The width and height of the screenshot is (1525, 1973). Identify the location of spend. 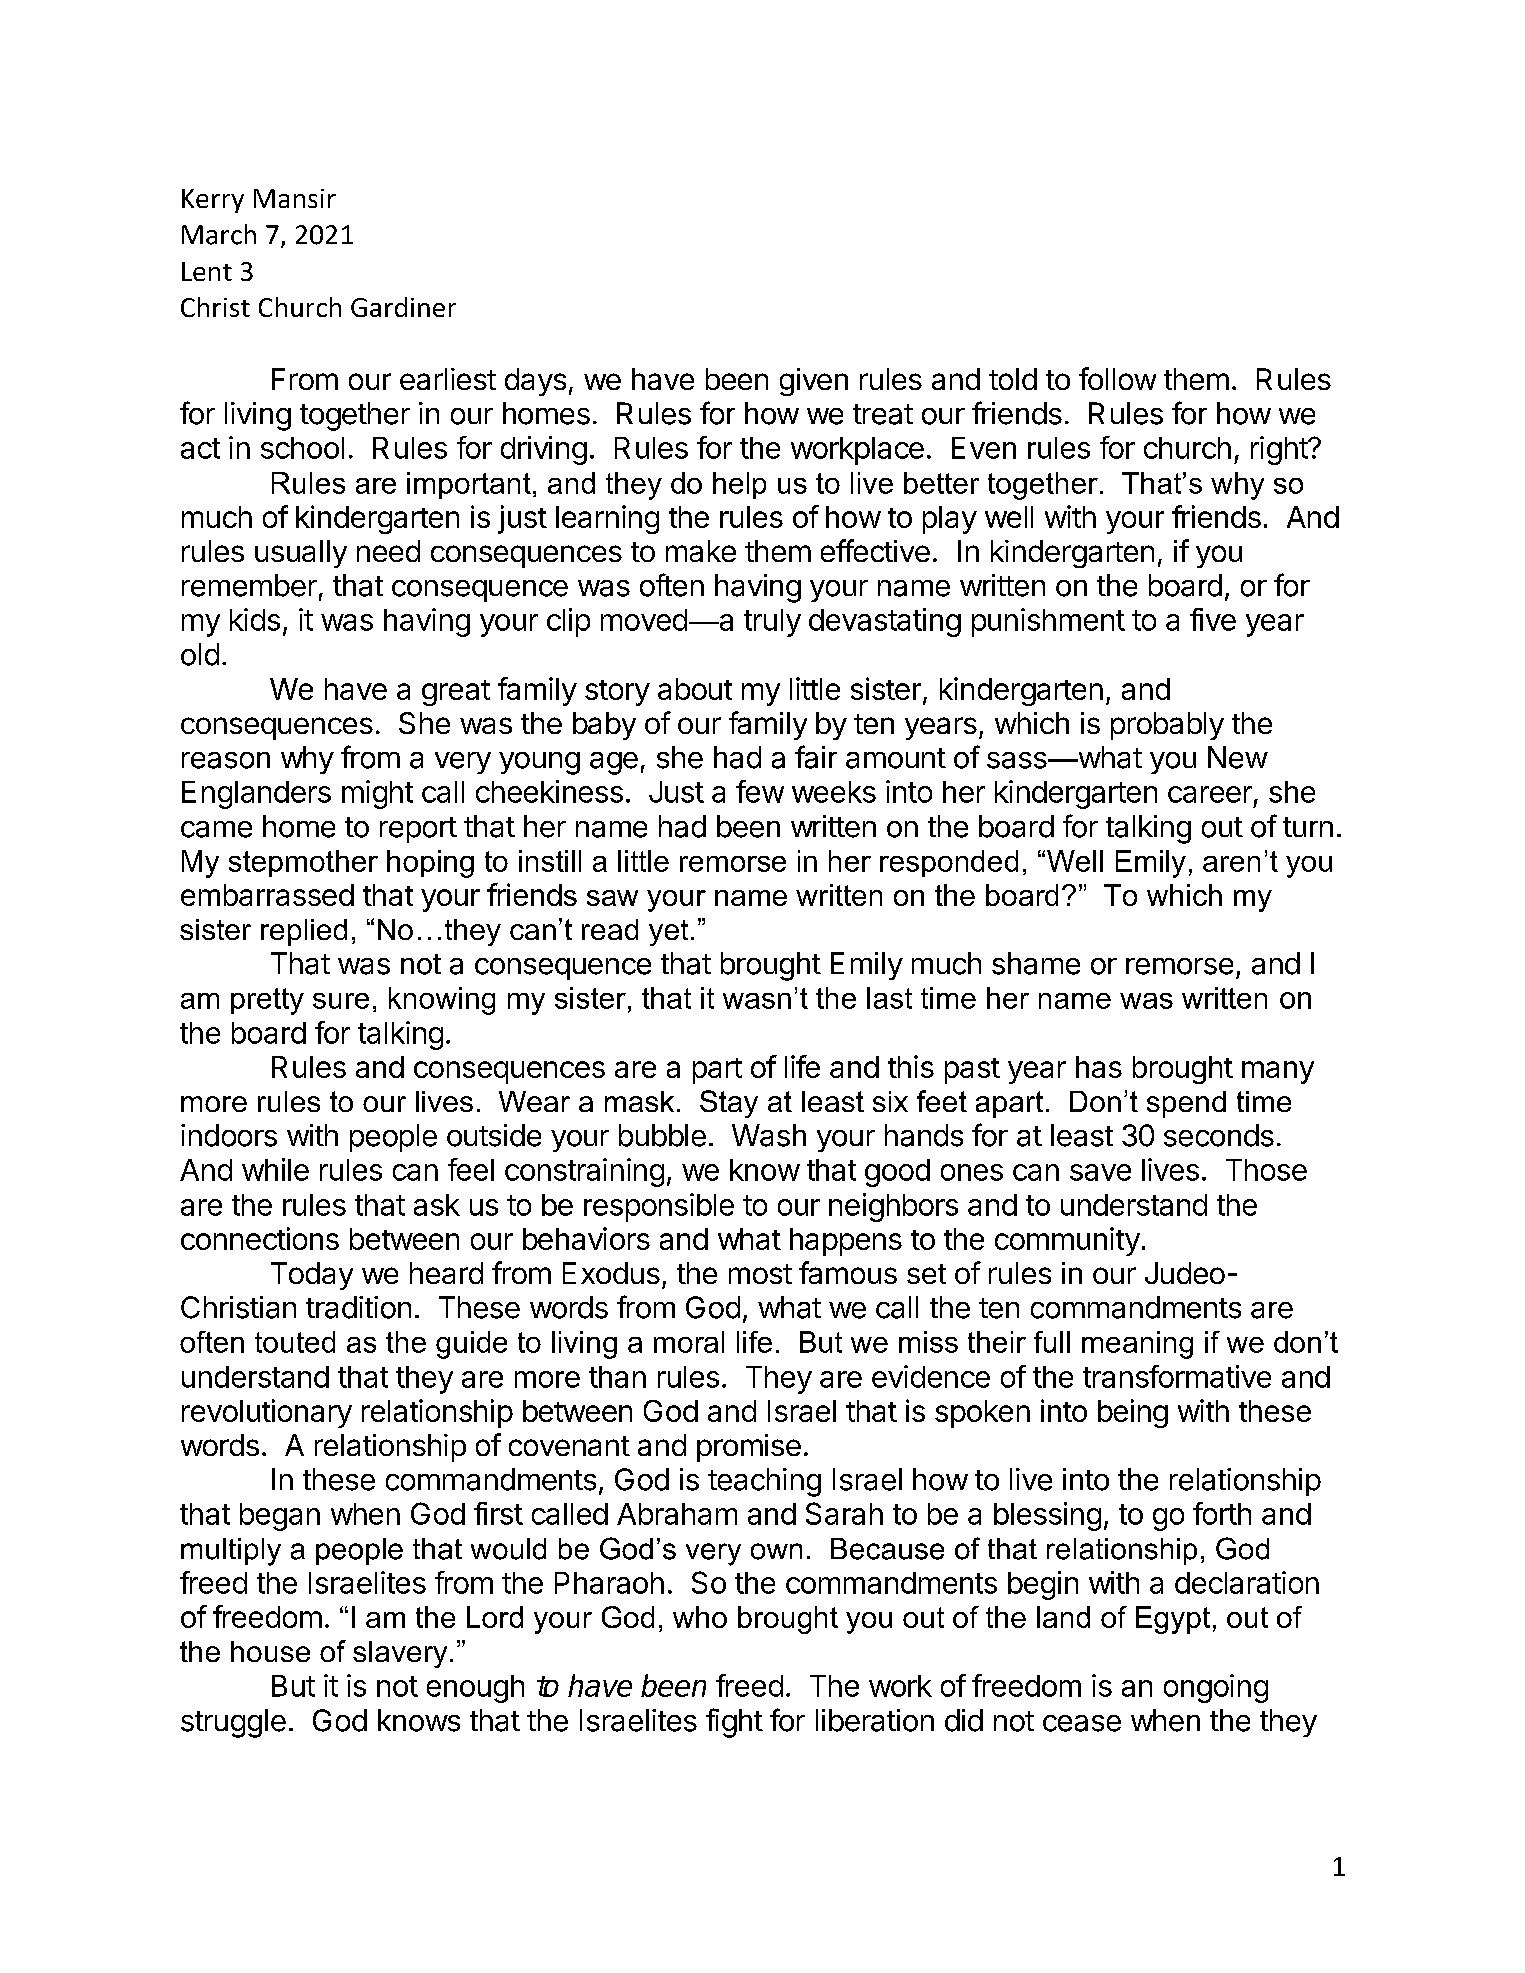
(1186, 1104).
